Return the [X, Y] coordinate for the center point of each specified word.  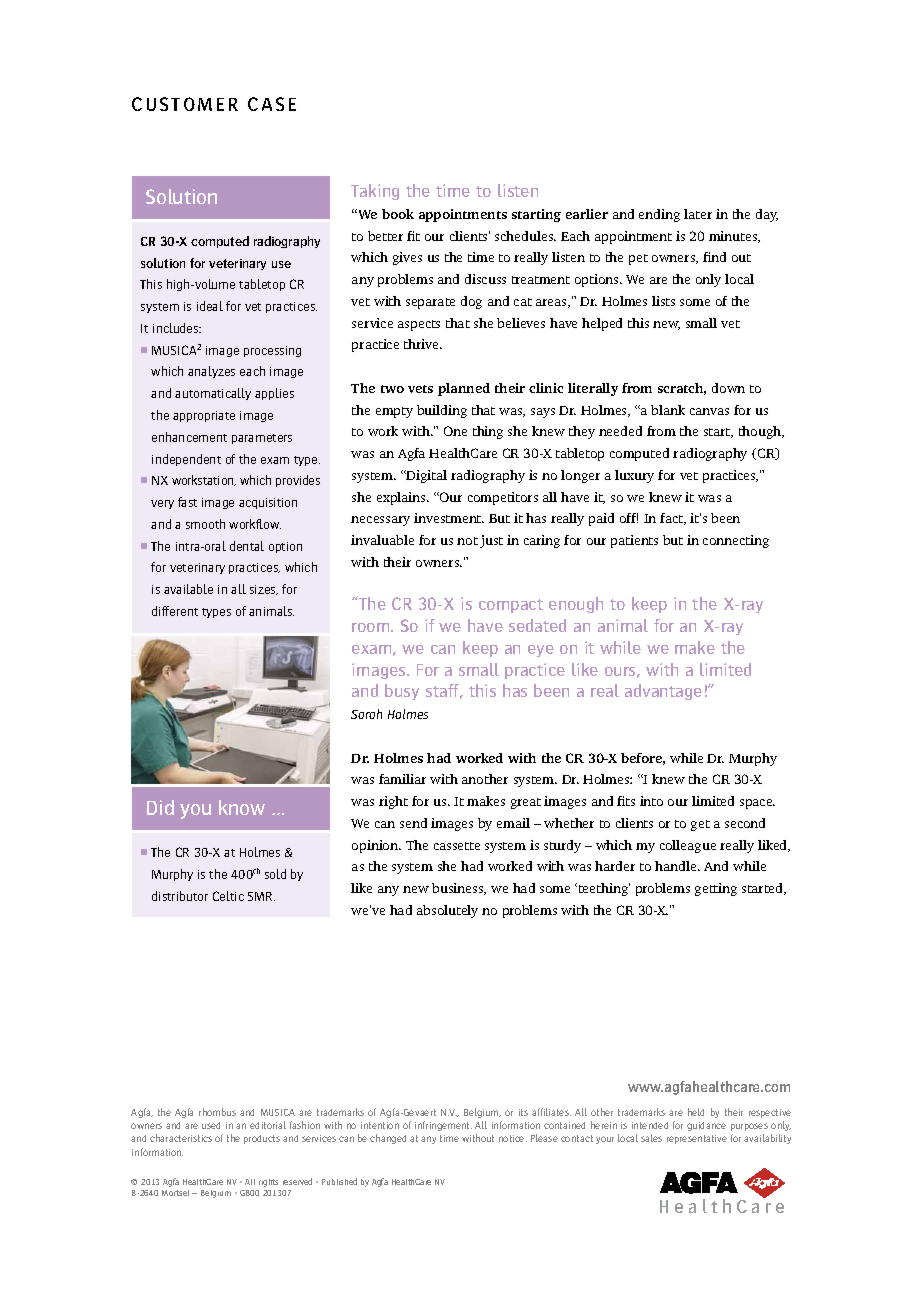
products [262, 1139]
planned [464, 389]
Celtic [228, 896]
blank [668, 410]
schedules [525, 236]
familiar [402, 779]
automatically [213, 394]
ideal [210, 306]
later [698, 214]
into [651, 801]
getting [716, 889]
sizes [264, 590]
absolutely [447, 911]
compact [511, 606]
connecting [736, 541]
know [242, 807]
